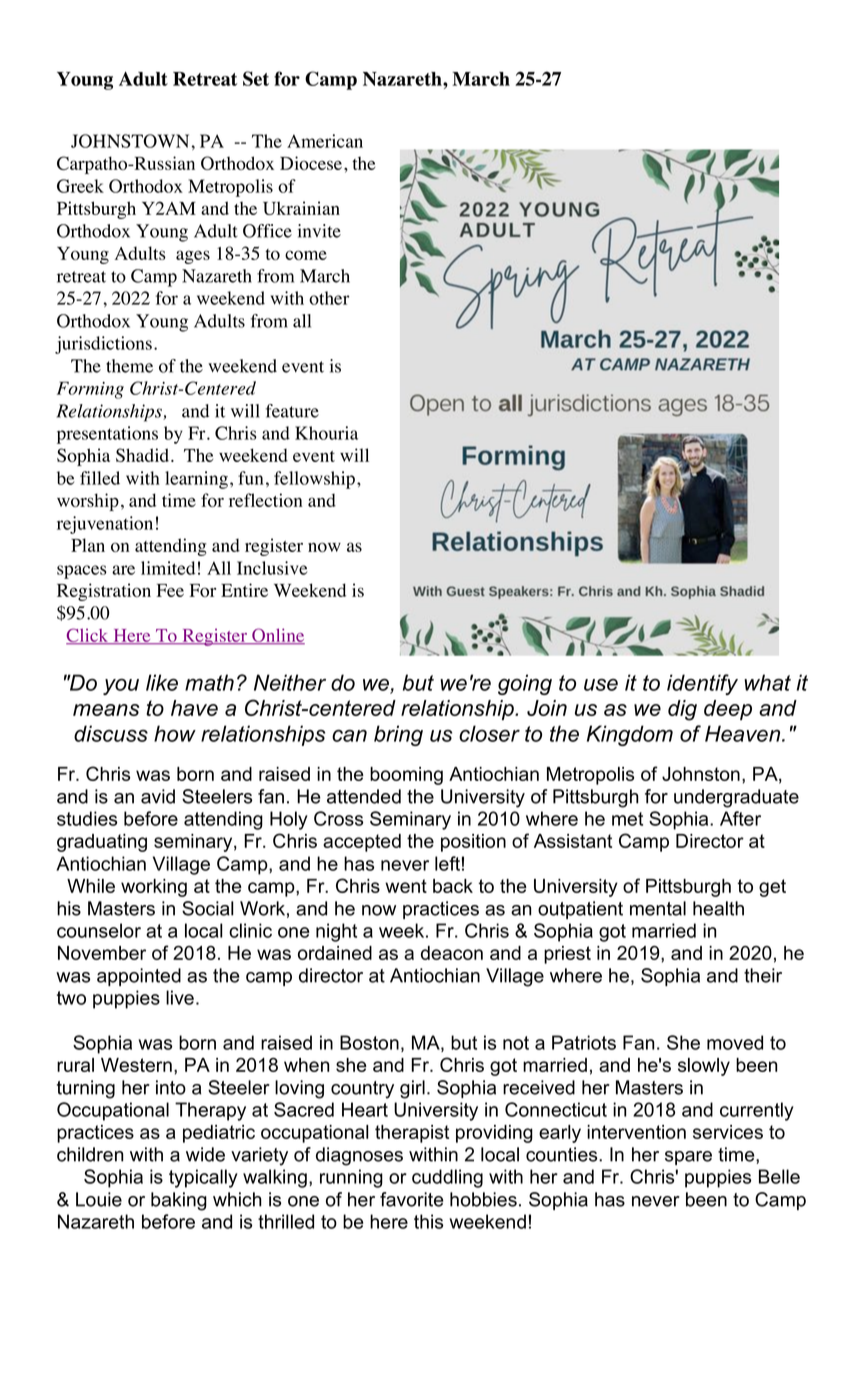 This screenshot has width=849, height=1400. I want to click on booming, so click(406, 776).
